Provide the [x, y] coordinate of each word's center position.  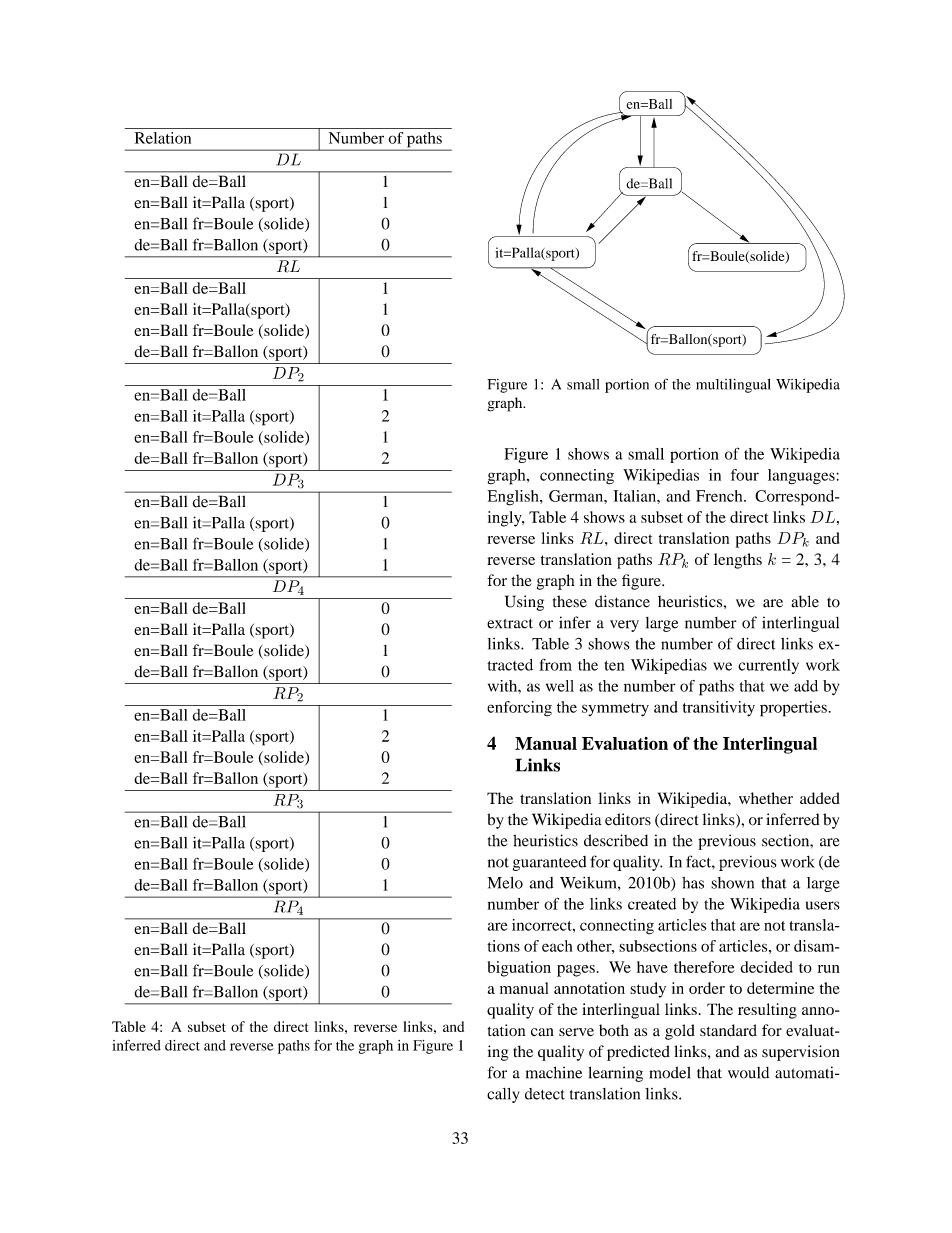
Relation [163, 138]
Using [524, 603]
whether [766, 798]
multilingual [733, 386]
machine [554, 1072]
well [560, 686]
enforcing [519, 709]
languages [802, 477]
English [514, 498]
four [745, 475]
